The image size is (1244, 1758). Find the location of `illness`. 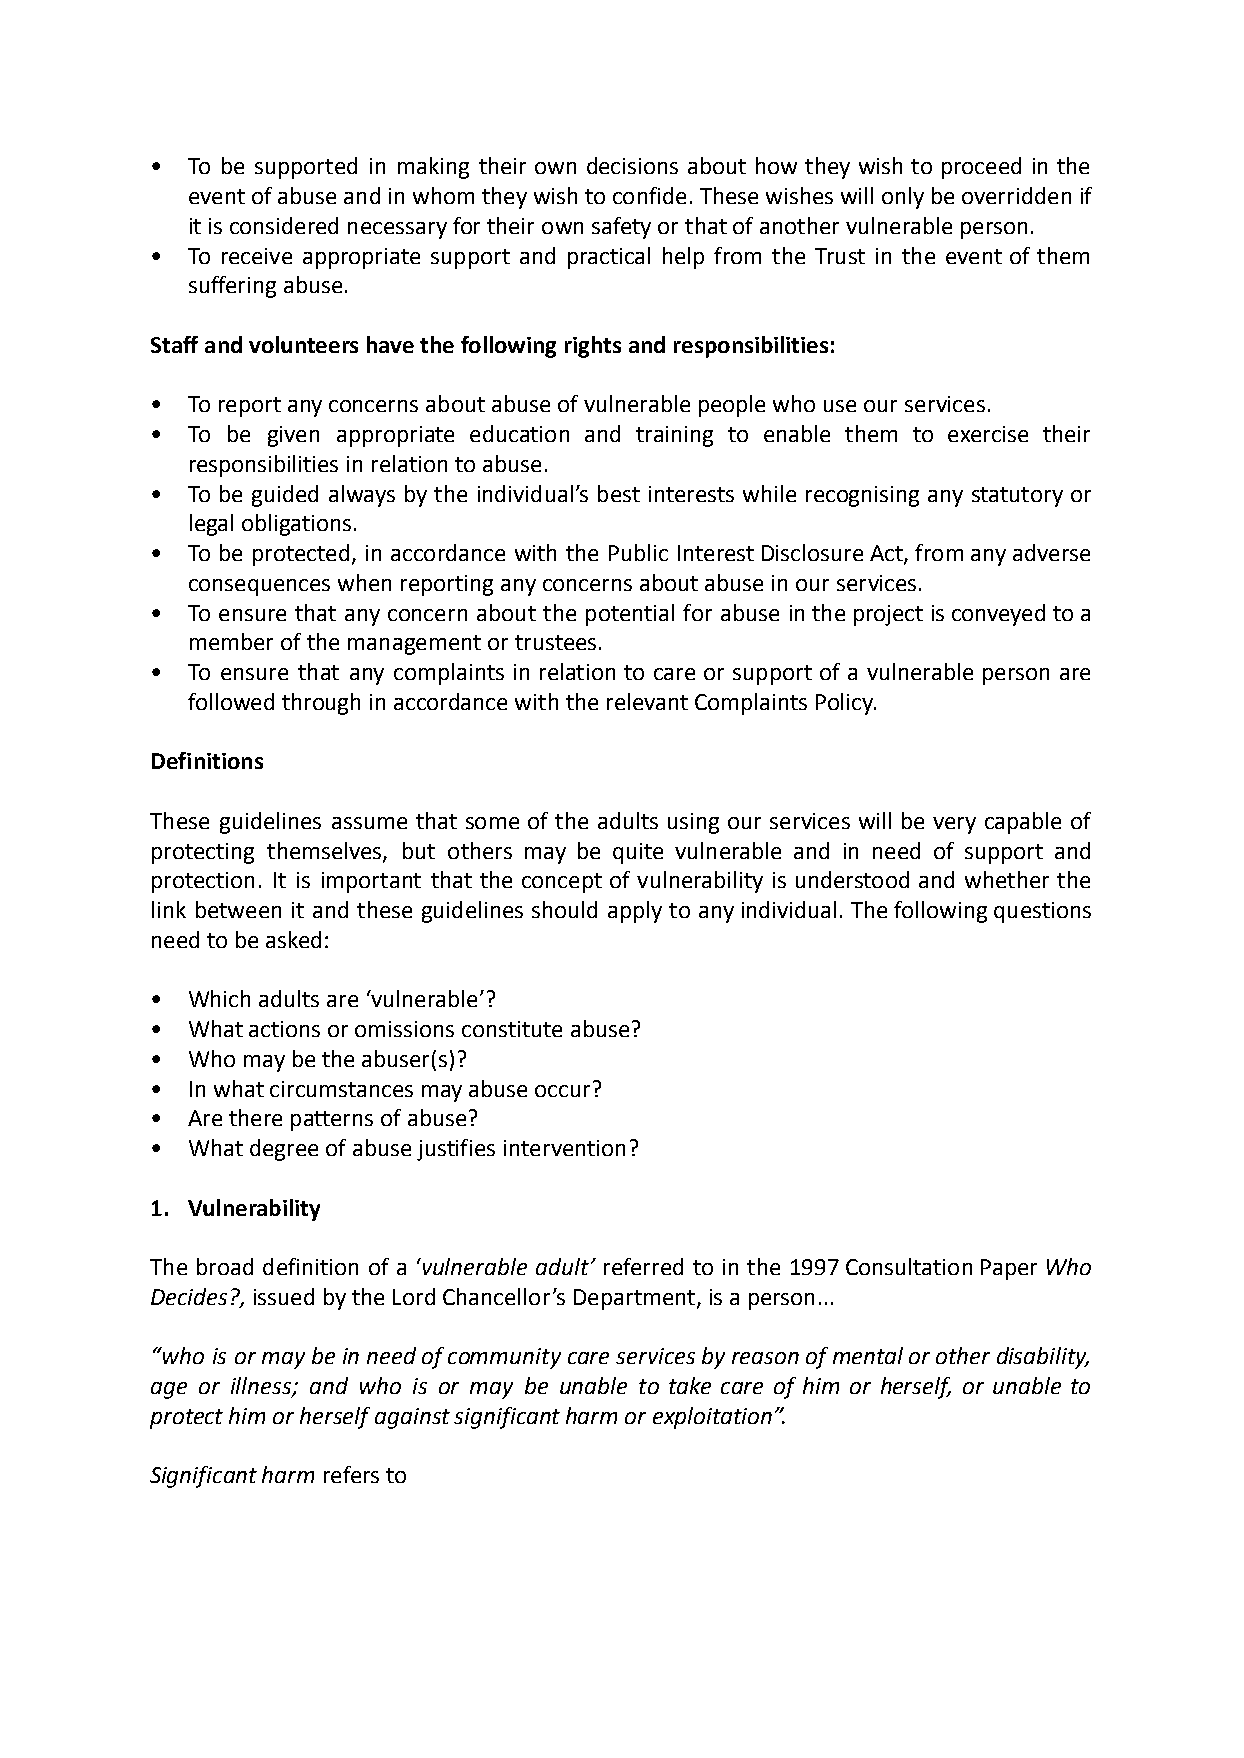

illness is located at coordinates (262, 1387).
